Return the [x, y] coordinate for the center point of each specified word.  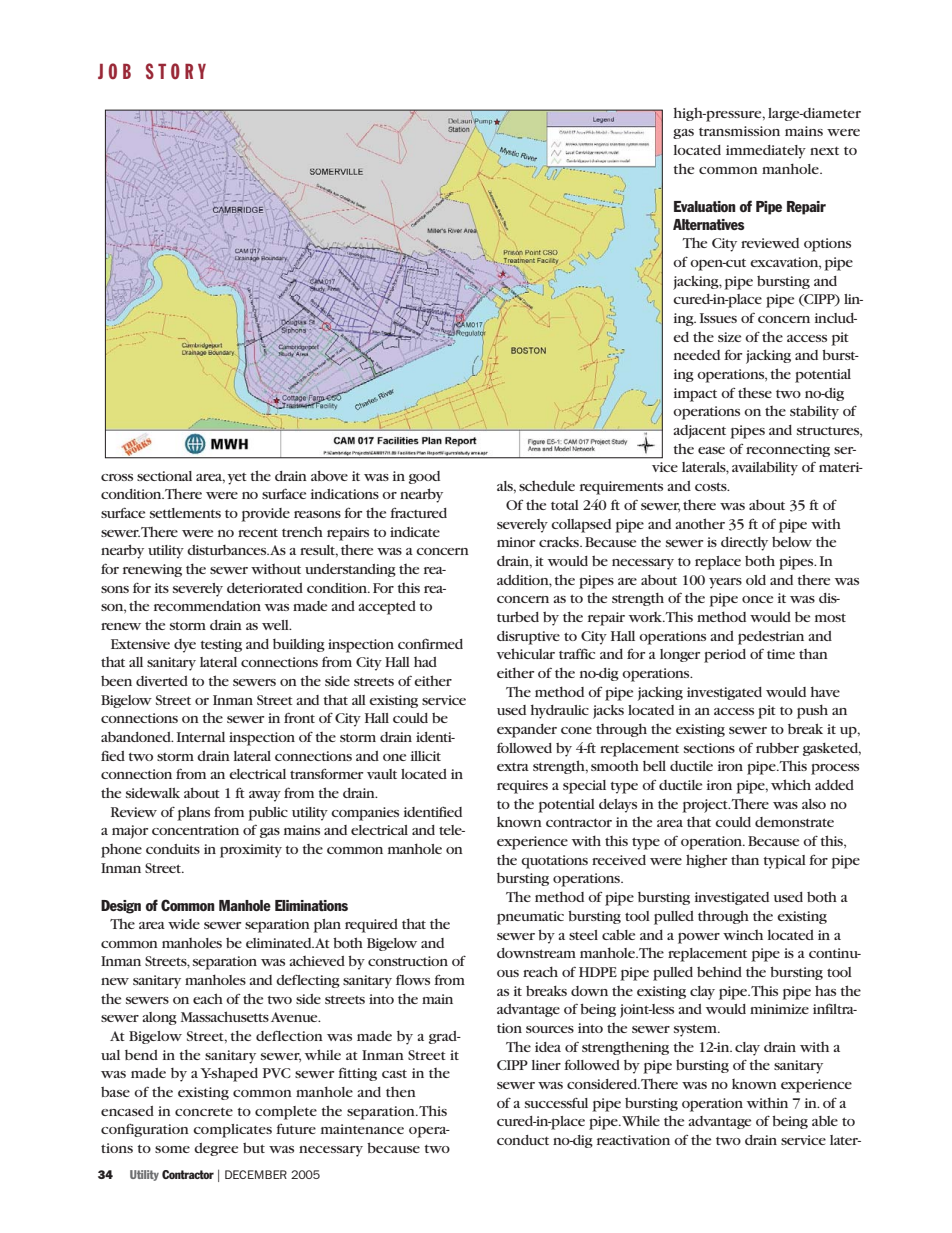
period [725, 656]
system [696, 1030]
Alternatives [709, 224]
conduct [523, 1140]
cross [117, 477]
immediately [766, 152]
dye [185, 646]
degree [216, 1149]
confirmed [430, 644]
